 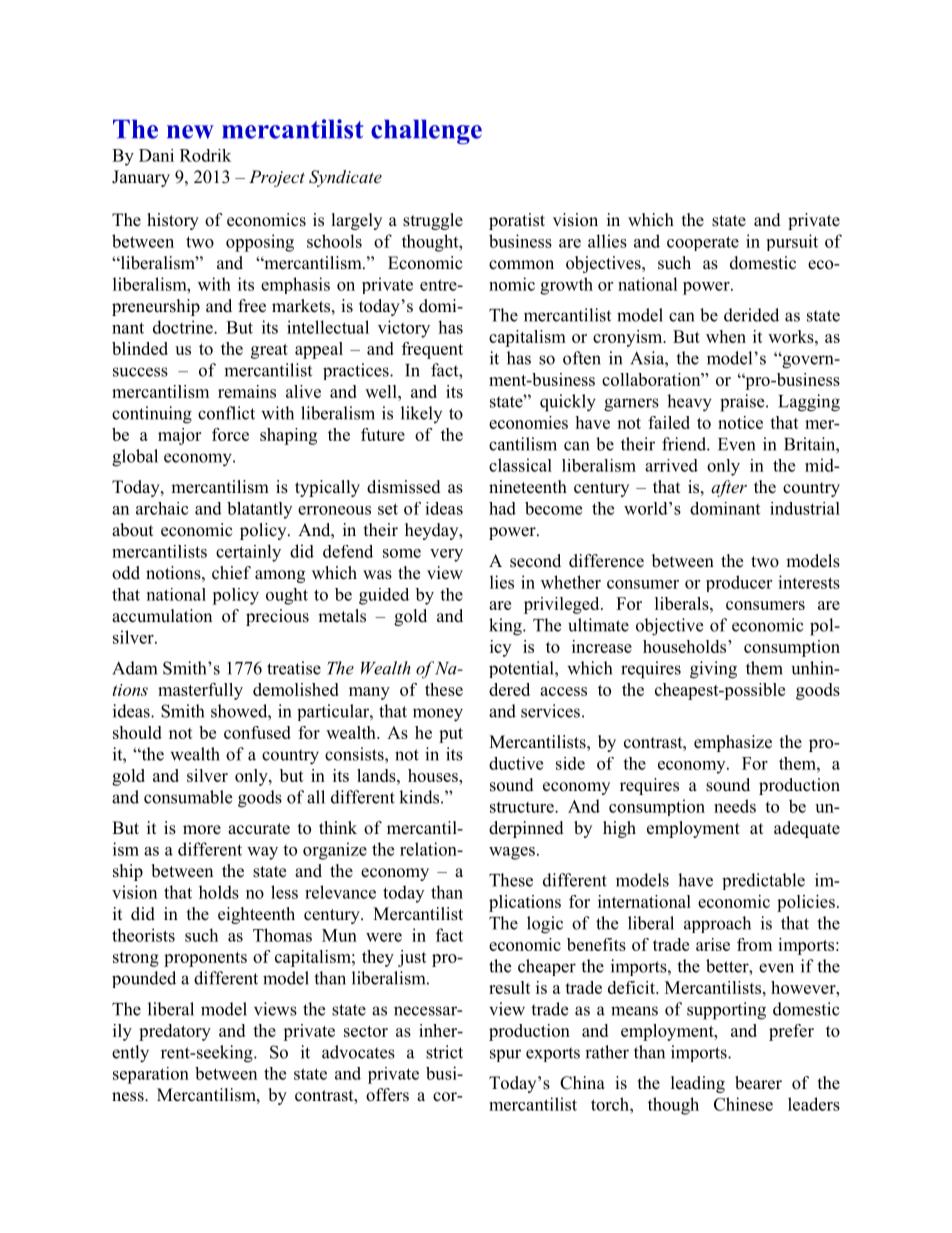 I want to click on producer, so click(x=739, y=583).
